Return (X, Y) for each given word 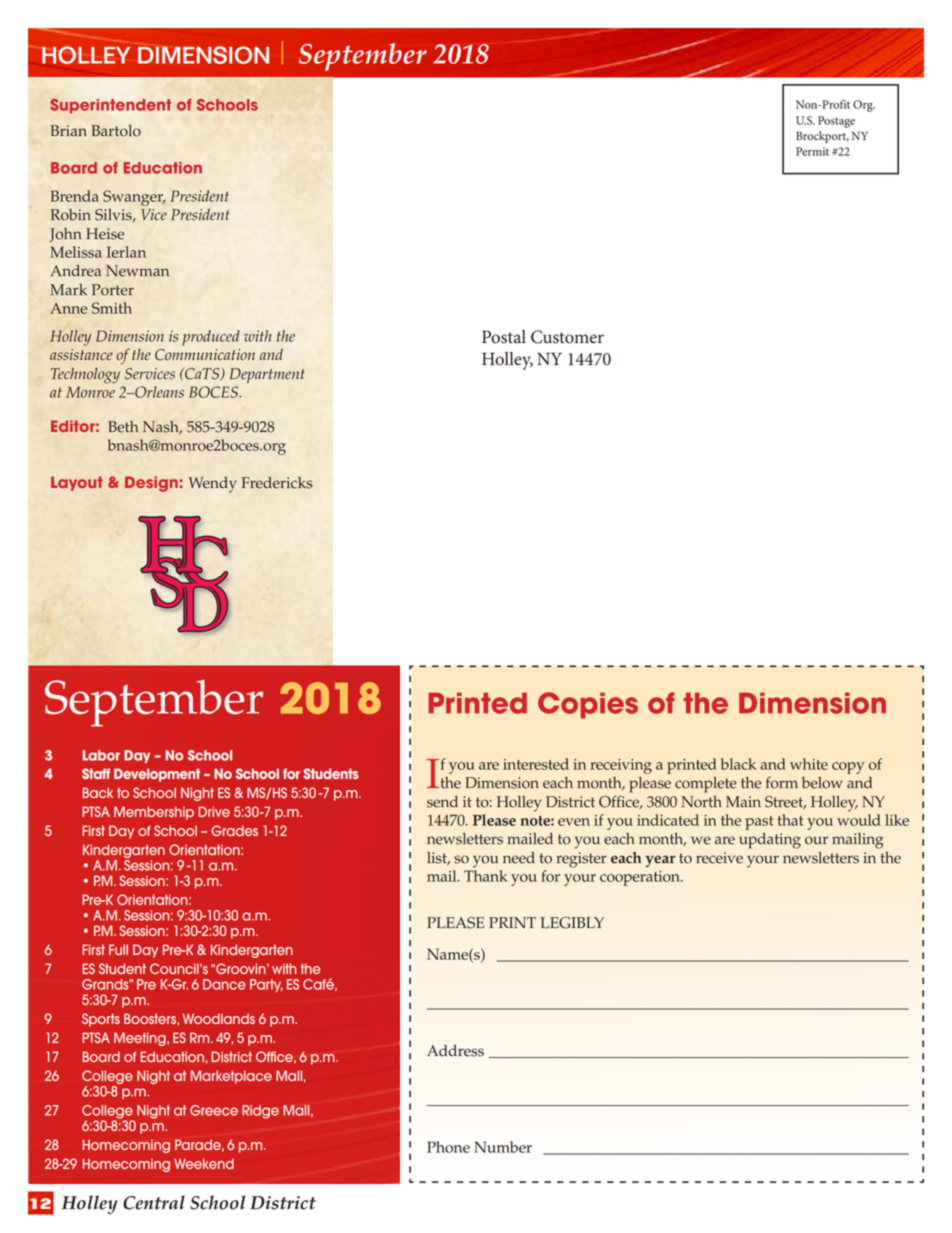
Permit (812, 151)
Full (118, 949)
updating (770, 841)
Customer (567, 337)
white (809, 764)
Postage (836, 122)
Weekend (204, 1163)
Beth (123, 427)
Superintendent (110, 106)
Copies (588, 705)
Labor (101, 755)
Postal (504, 337)
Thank (485, 876)
